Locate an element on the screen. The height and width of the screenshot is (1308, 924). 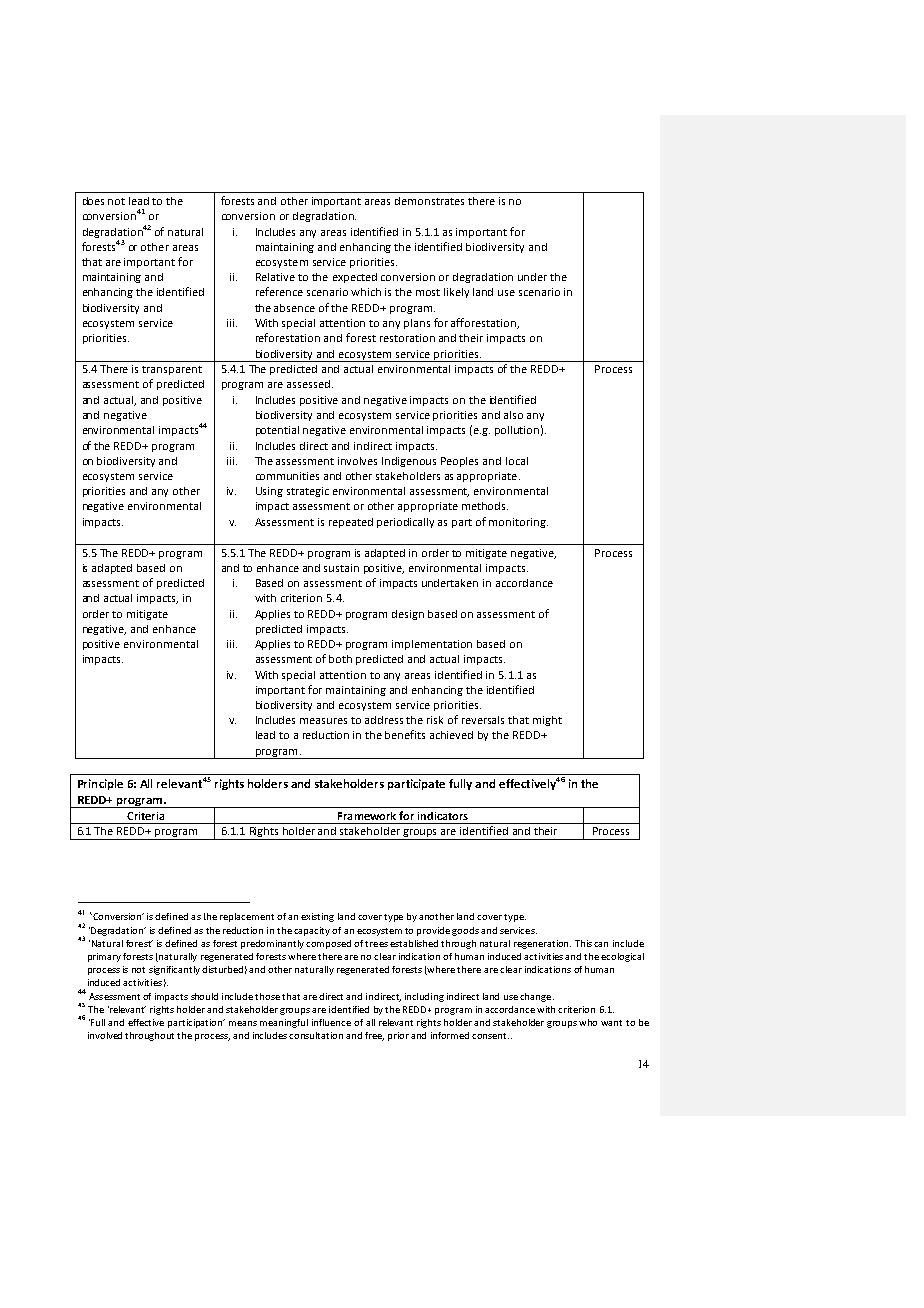
does is located at coordinates (93, 201).
